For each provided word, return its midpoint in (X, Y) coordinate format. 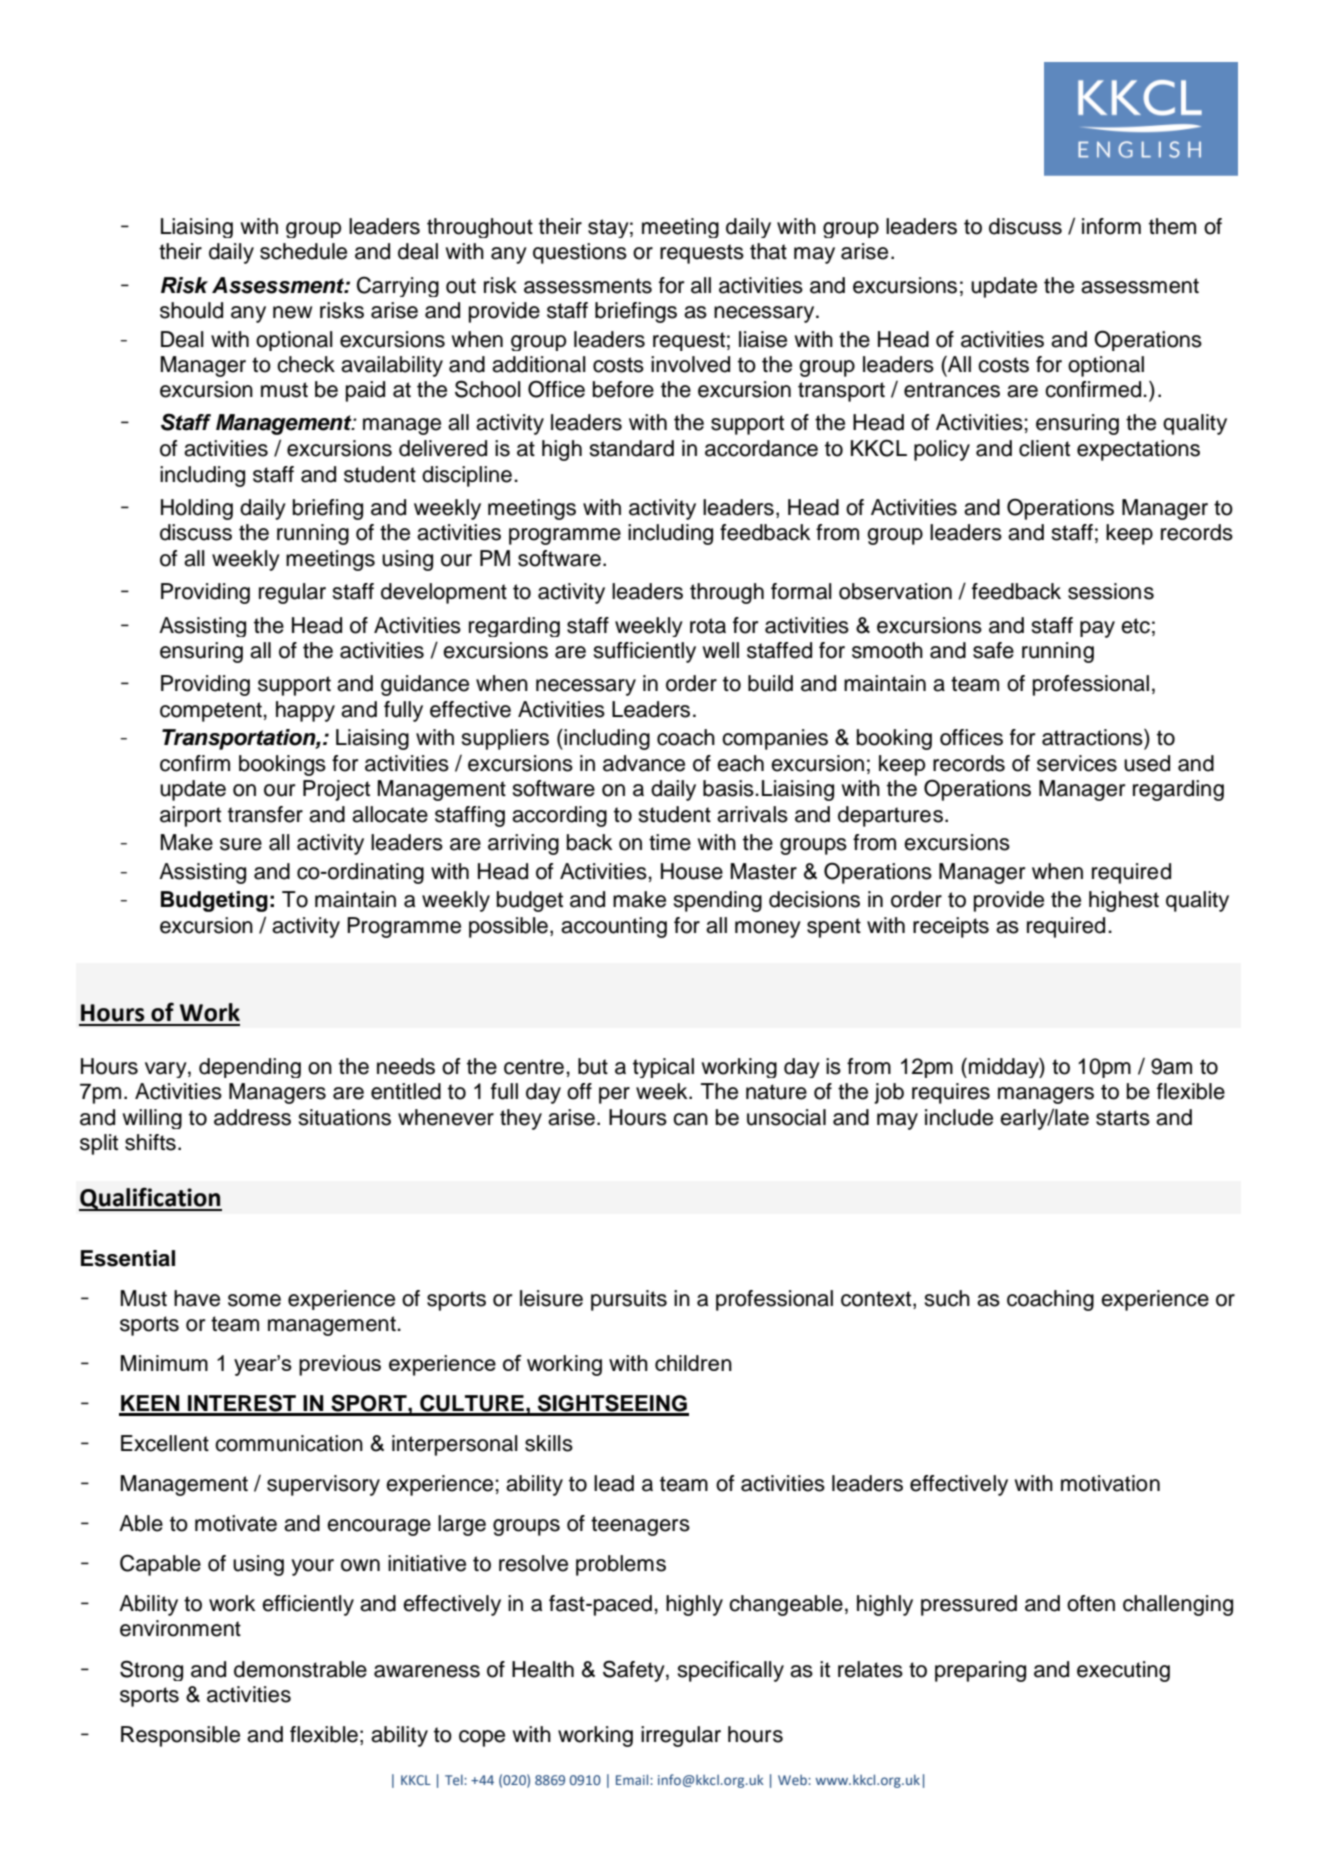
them (1172, 226)
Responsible (180, 1736)
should (191, 310)
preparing (980, 1671)
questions (580, 253)
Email (633, 1779)
